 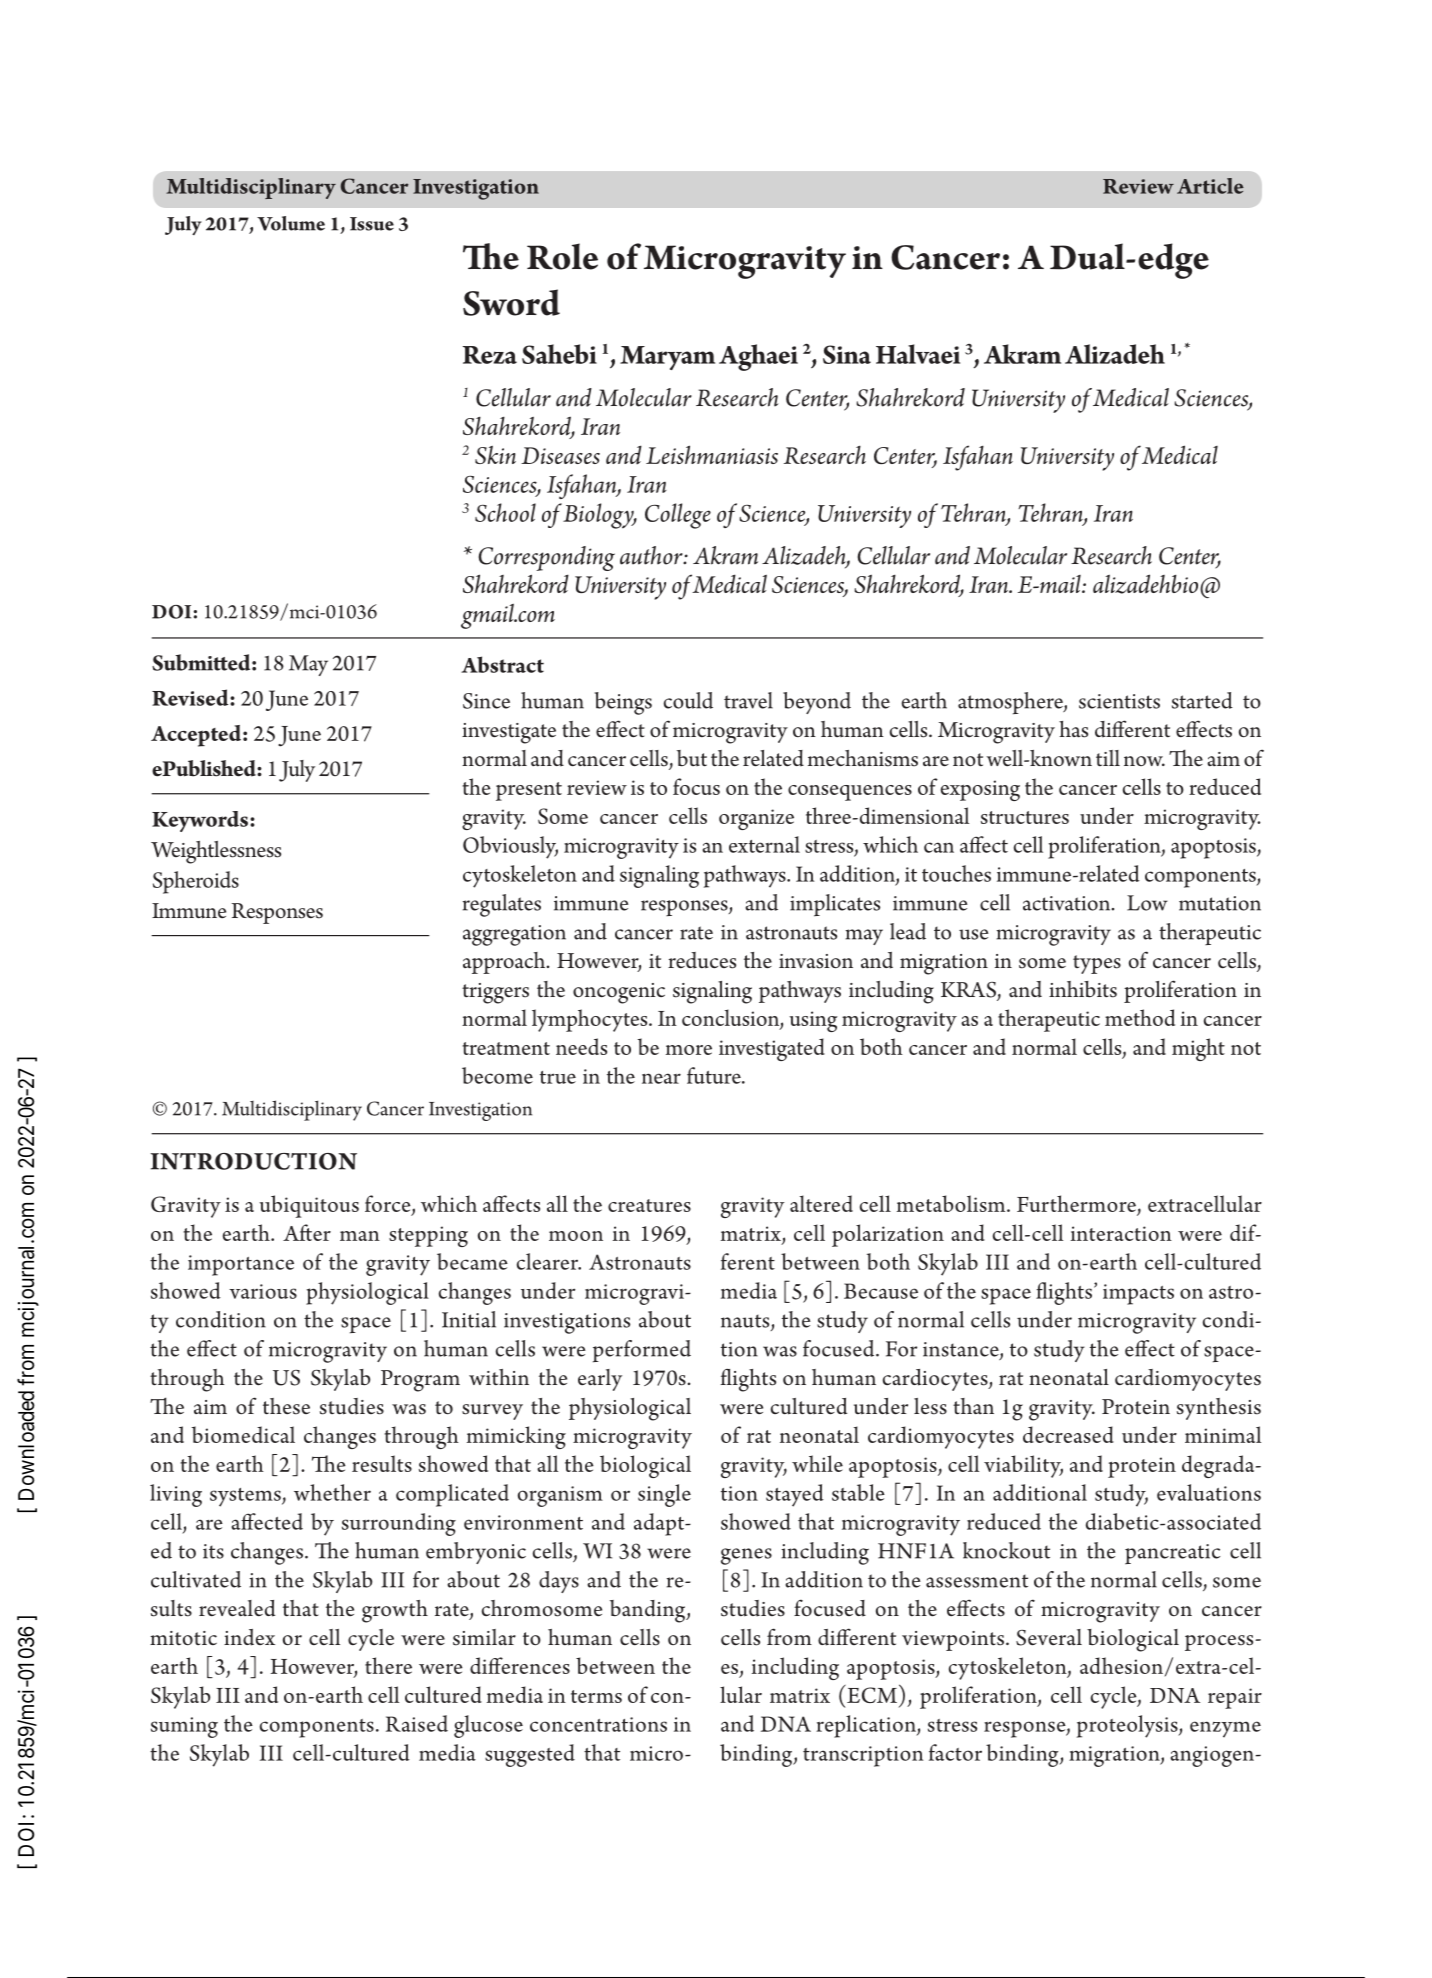 What do you see at coordinates (649, 1205) in the screenshot?
I see `creatures` at bounding box center [649, 1205].
